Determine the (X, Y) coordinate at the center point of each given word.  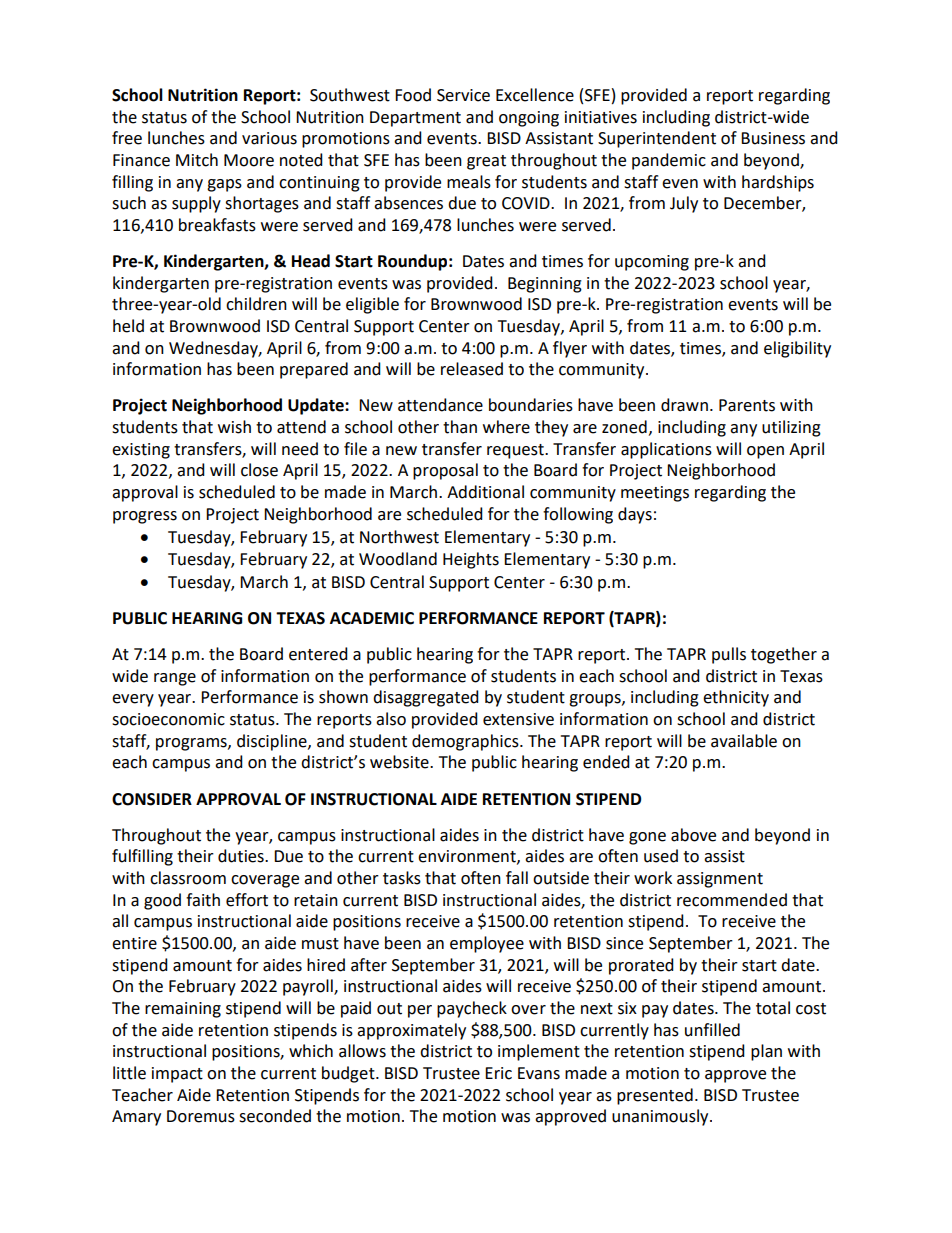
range (175, 679)
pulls (729, 655)
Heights (471, 560)
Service (463, 95)
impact (177, 1075)
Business (773, 138)
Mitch (197, 160)
